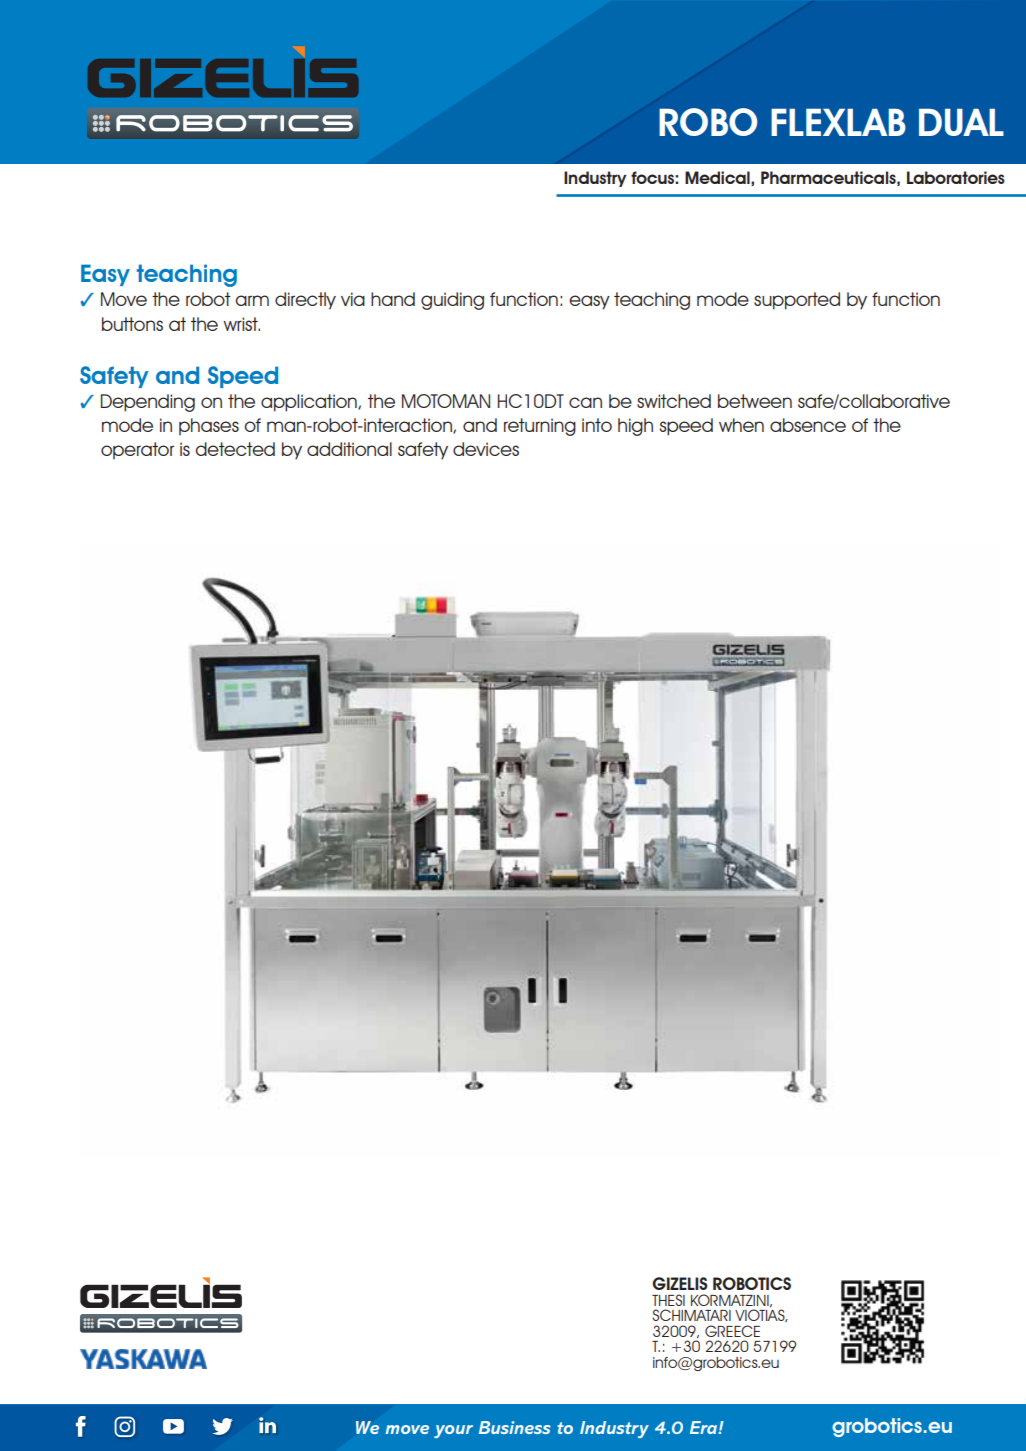 This screenshot has height=1451, width=1026. Describe the element at coordinates (453, 1431) in the screenshot. I see `your` at that location.
